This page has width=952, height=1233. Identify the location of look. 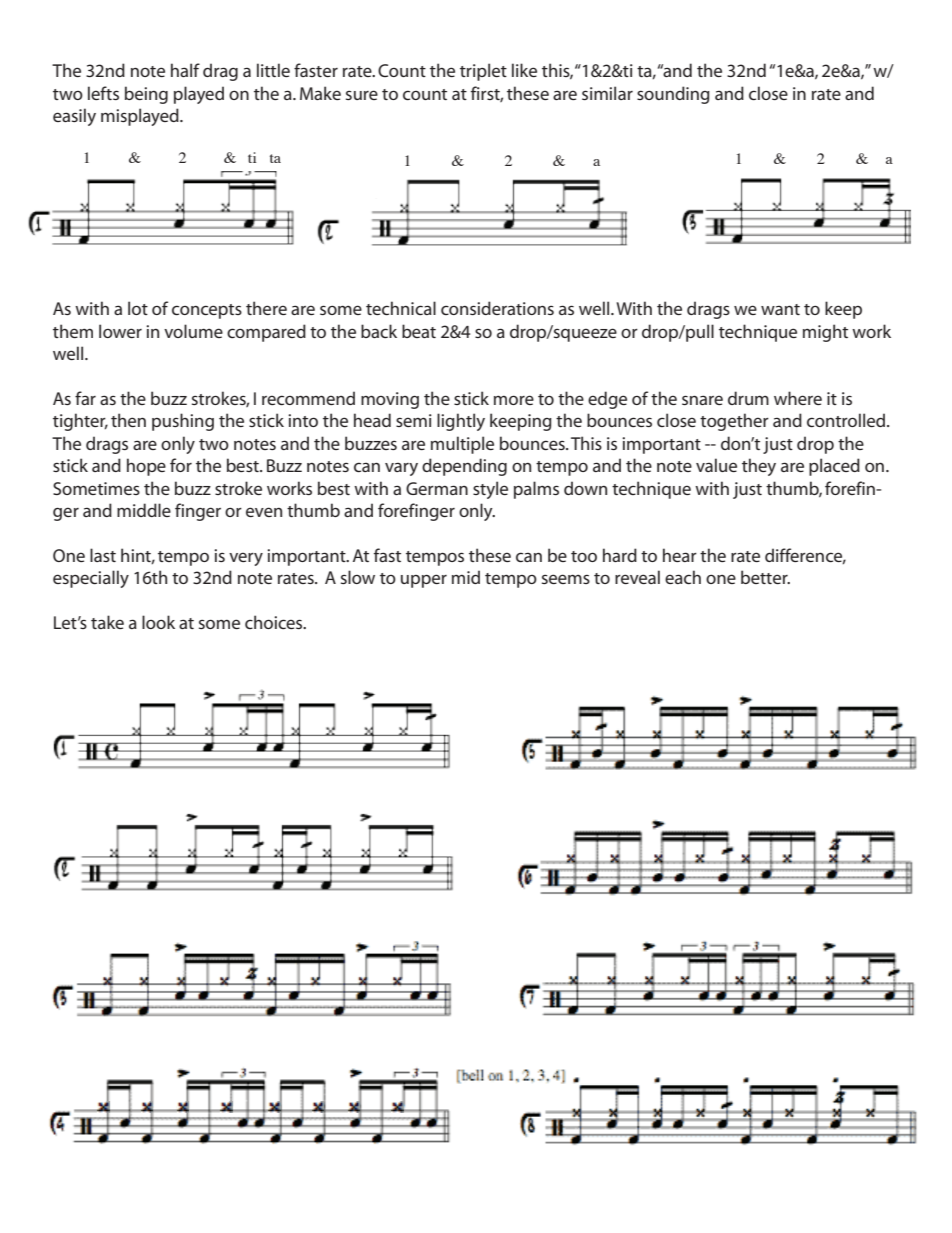
(158, 622).
